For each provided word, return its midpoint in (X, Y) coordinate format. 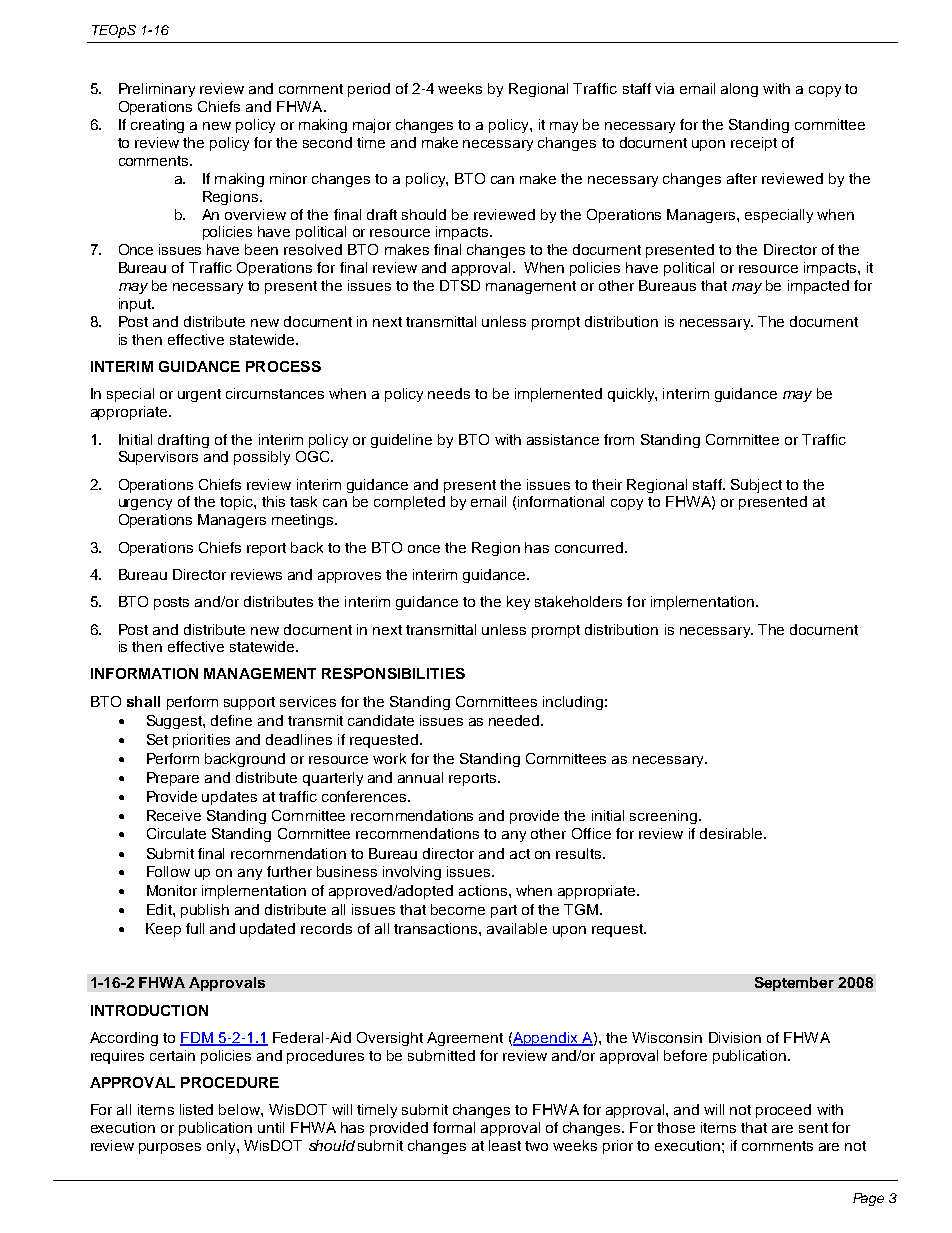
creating (157, 126)
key (518, 603)
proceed (783, 1111)
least (505, 1145)
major (372, 126)
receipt (754, 144)
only (222, 1147)
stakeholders (578, 601)
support (249, 703)
